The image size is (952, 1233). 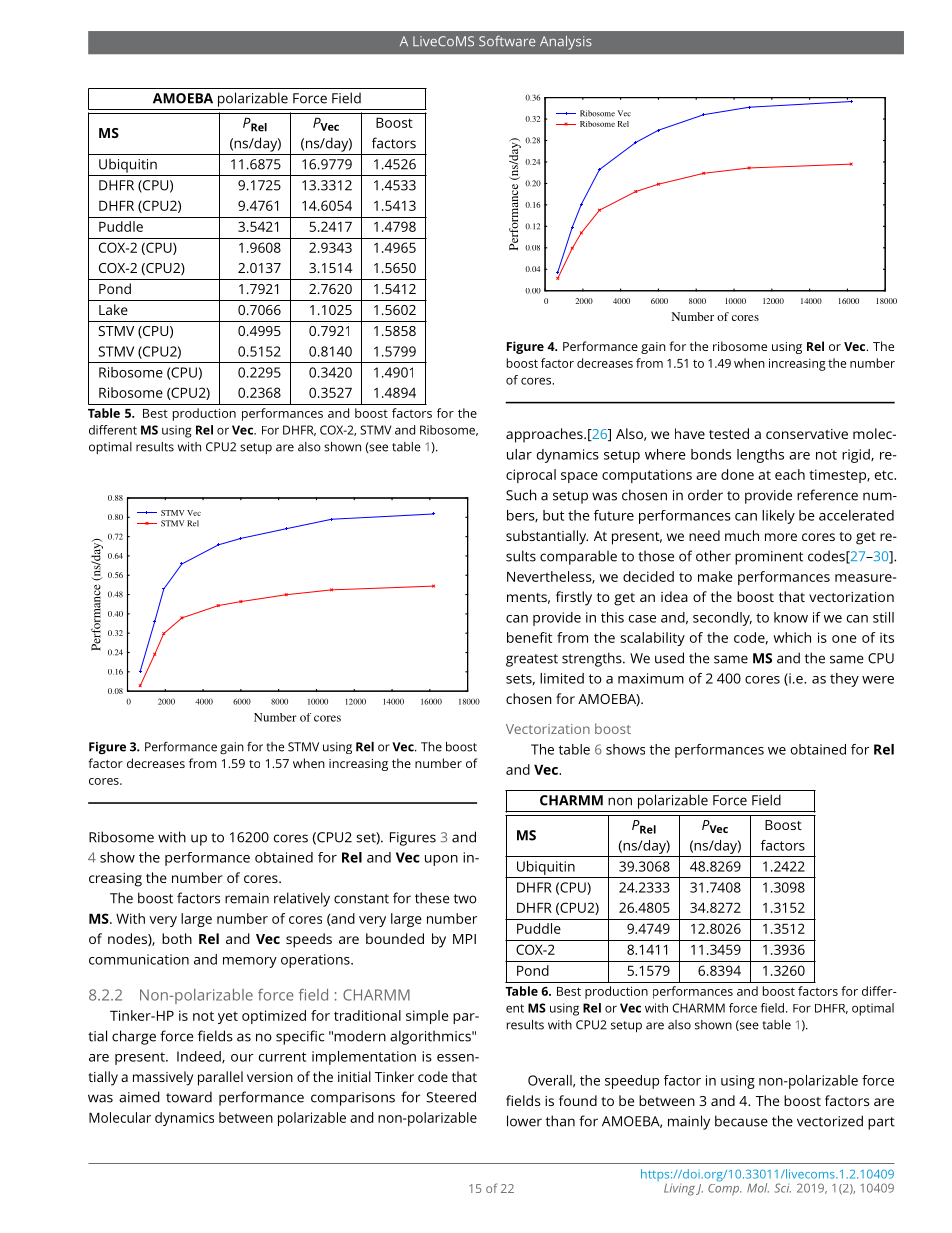 I want to click on toward, so click(x=189, y=1097).
